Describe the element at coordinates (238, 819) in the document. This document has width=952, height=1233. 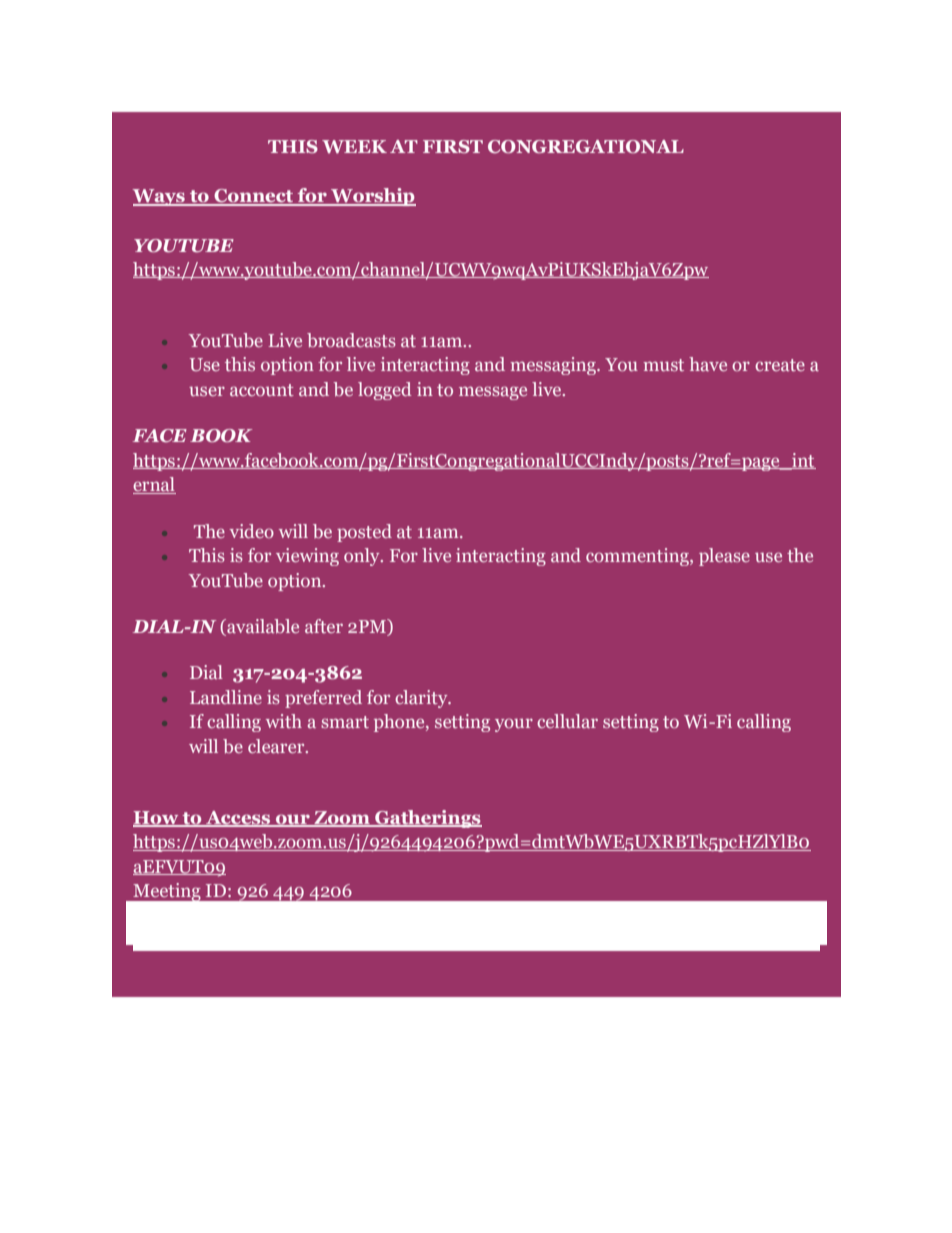
I see `Access` at that location.
